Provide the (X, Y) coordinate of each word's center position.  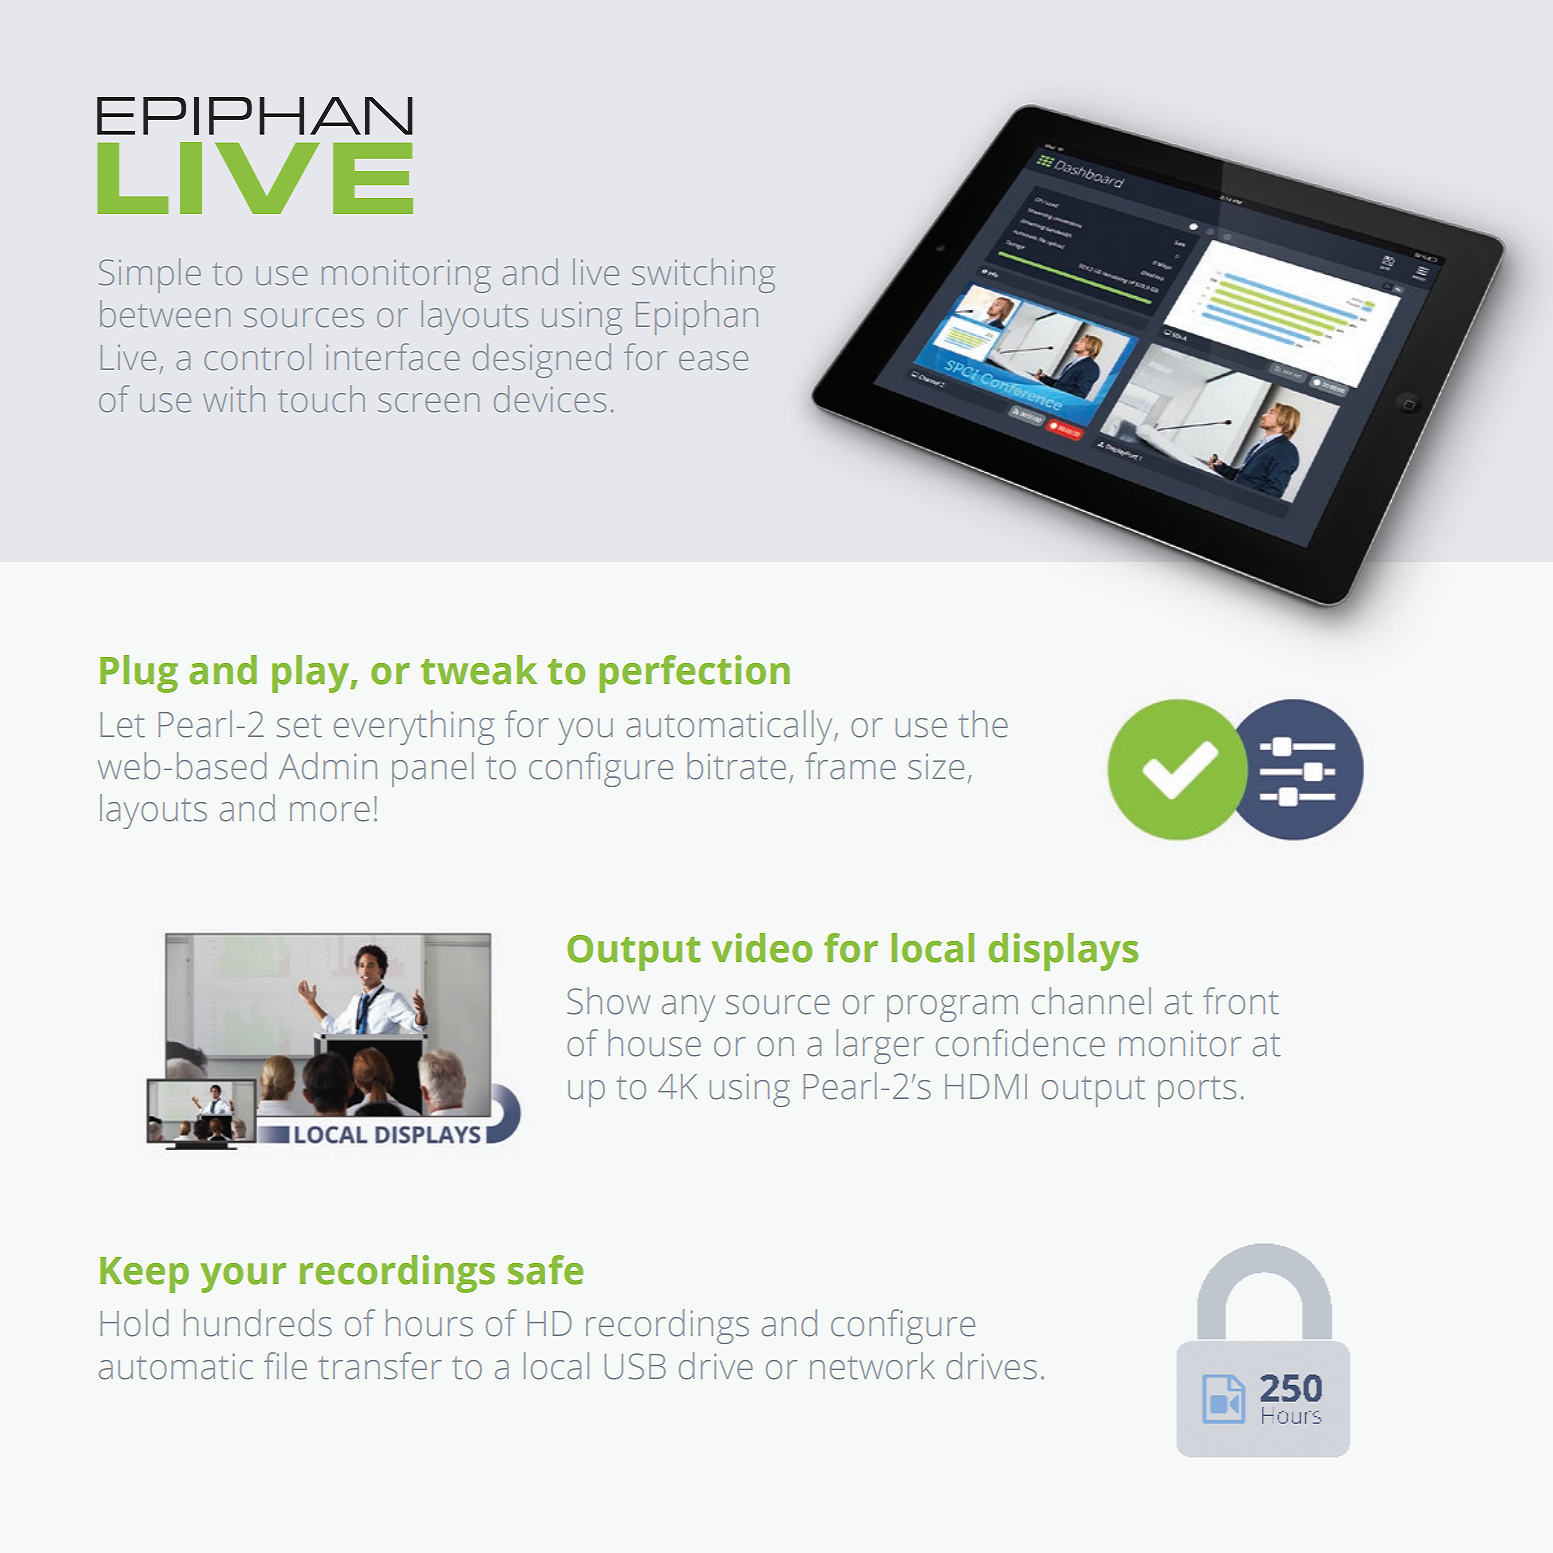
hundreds (258, 1323)
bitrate (736, 766)
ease (713, 360)
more (330, 812)
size (936, 766)
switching (703, 275)
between (165, 313)
